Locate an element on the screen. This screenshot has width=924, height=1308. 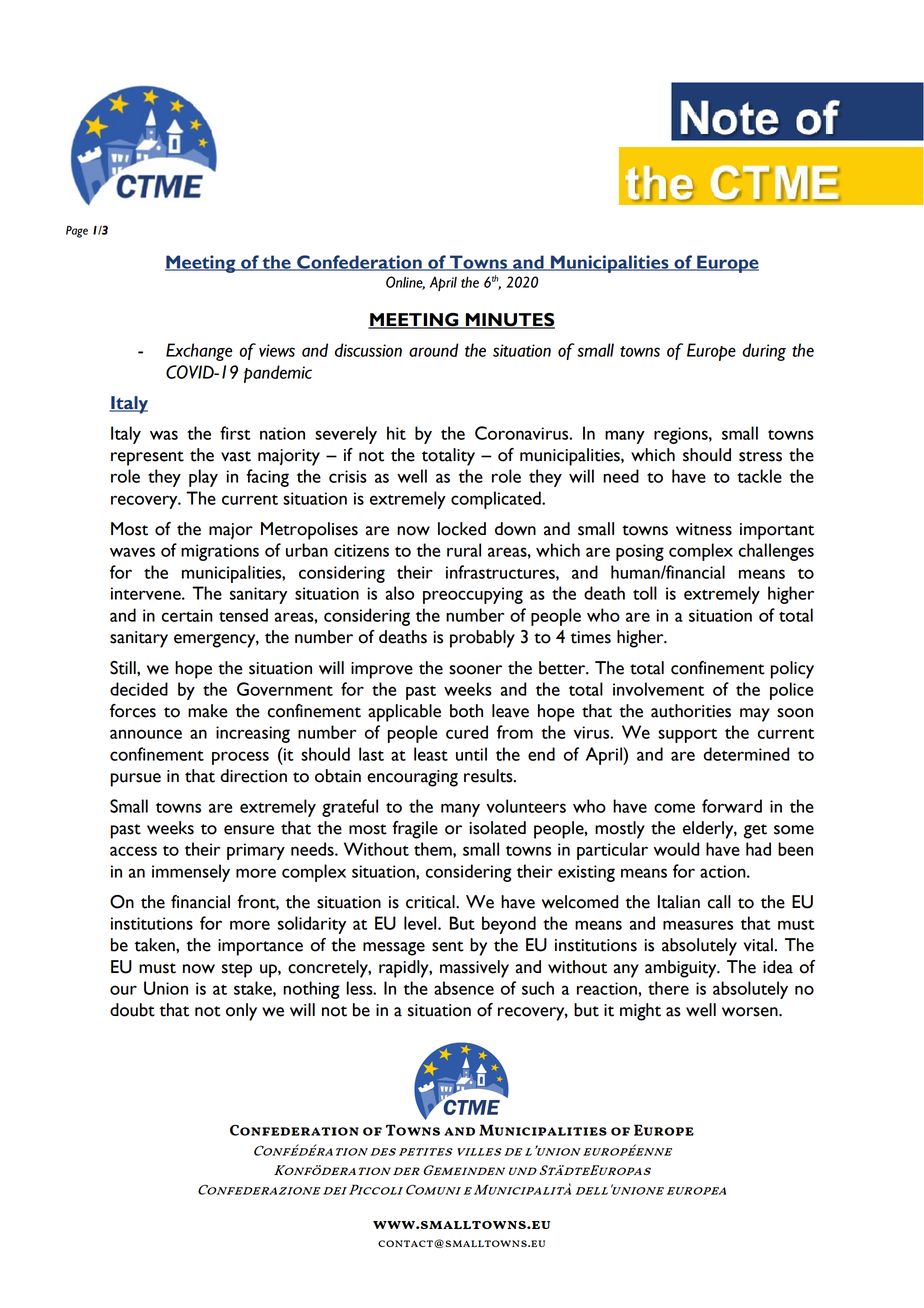
step is located at coordinates (237, 970).
